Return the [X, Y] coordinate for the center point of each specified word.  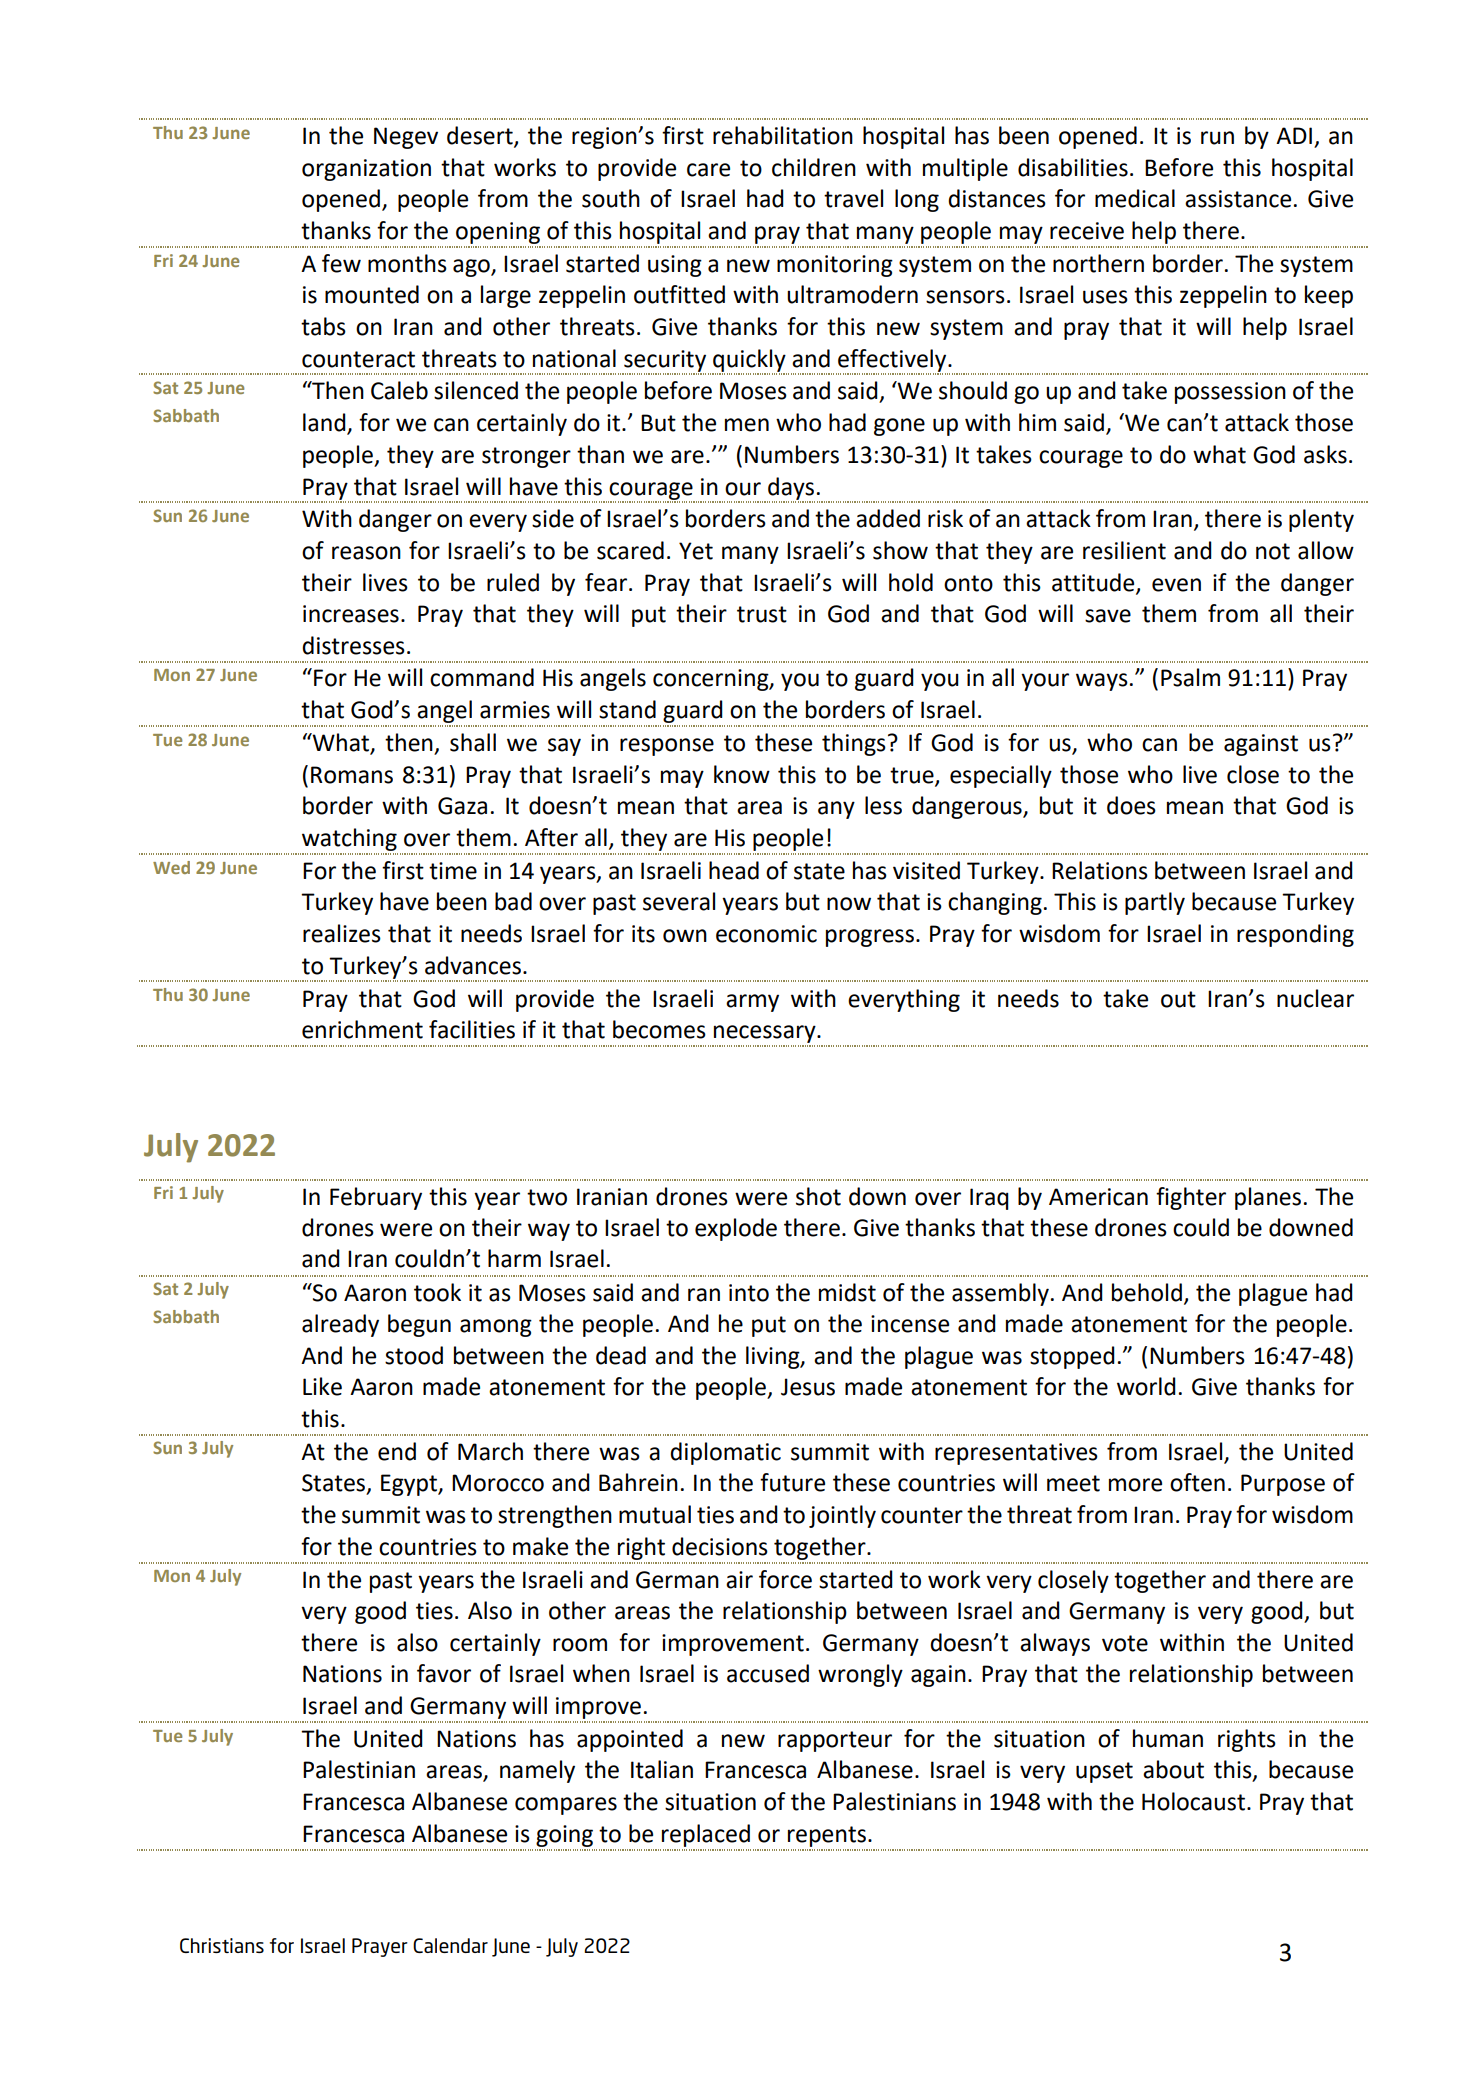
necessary [766, 1034]
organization [366, 170]
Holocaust [1193, 1801]
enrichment [362, 1029]
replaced [706, 1835]
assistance [1238, 199]
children [814, 167]
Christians [222, 1945]
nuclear [1315, 998]
